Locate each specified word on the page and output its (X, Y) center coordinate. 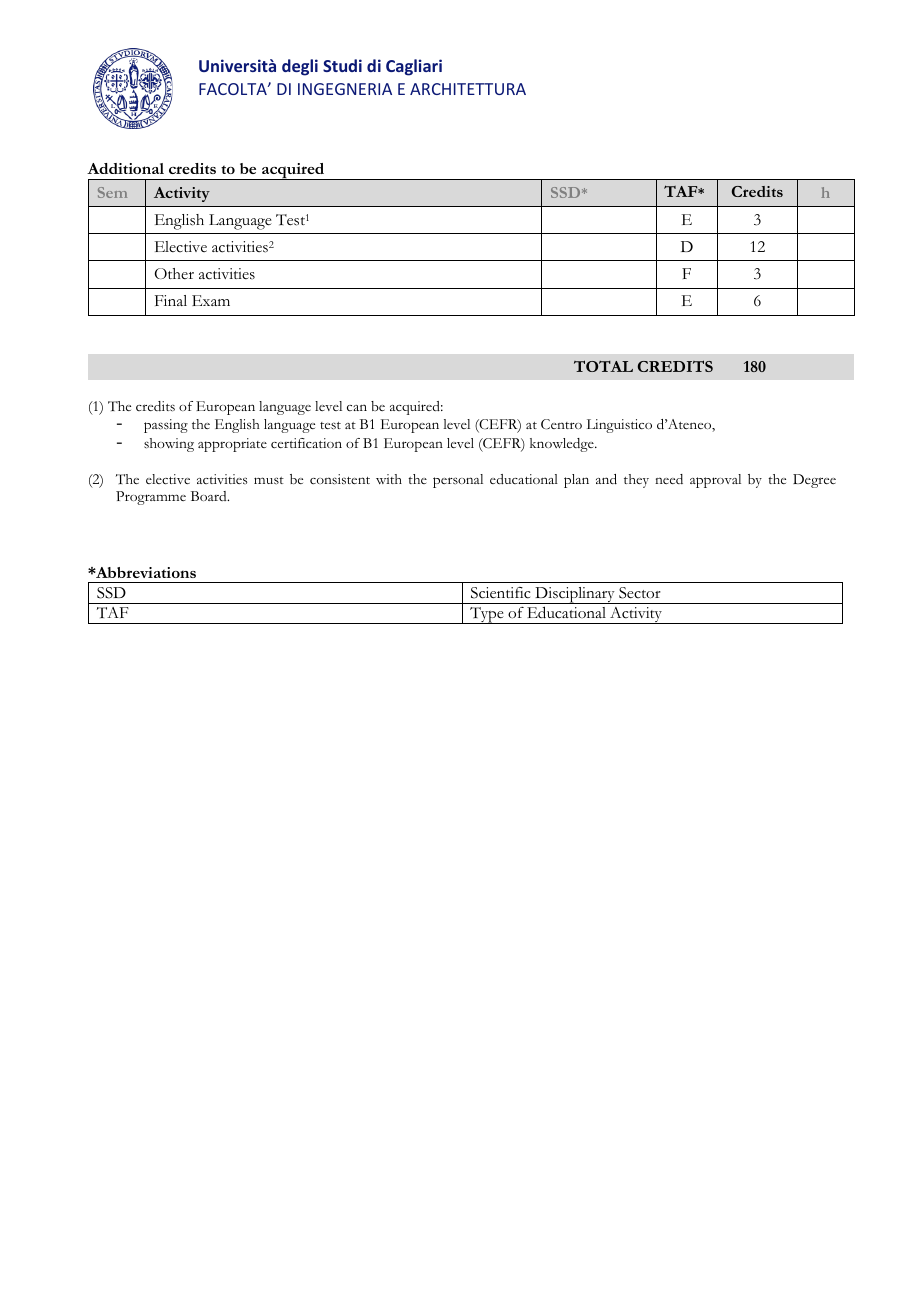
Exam (211, 300)
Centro (561, 424)
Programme (151, 498)
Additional (125, 168)
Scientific (500, 593)
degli (300, 67)
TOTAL (603, 366)
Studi (342, 65)
